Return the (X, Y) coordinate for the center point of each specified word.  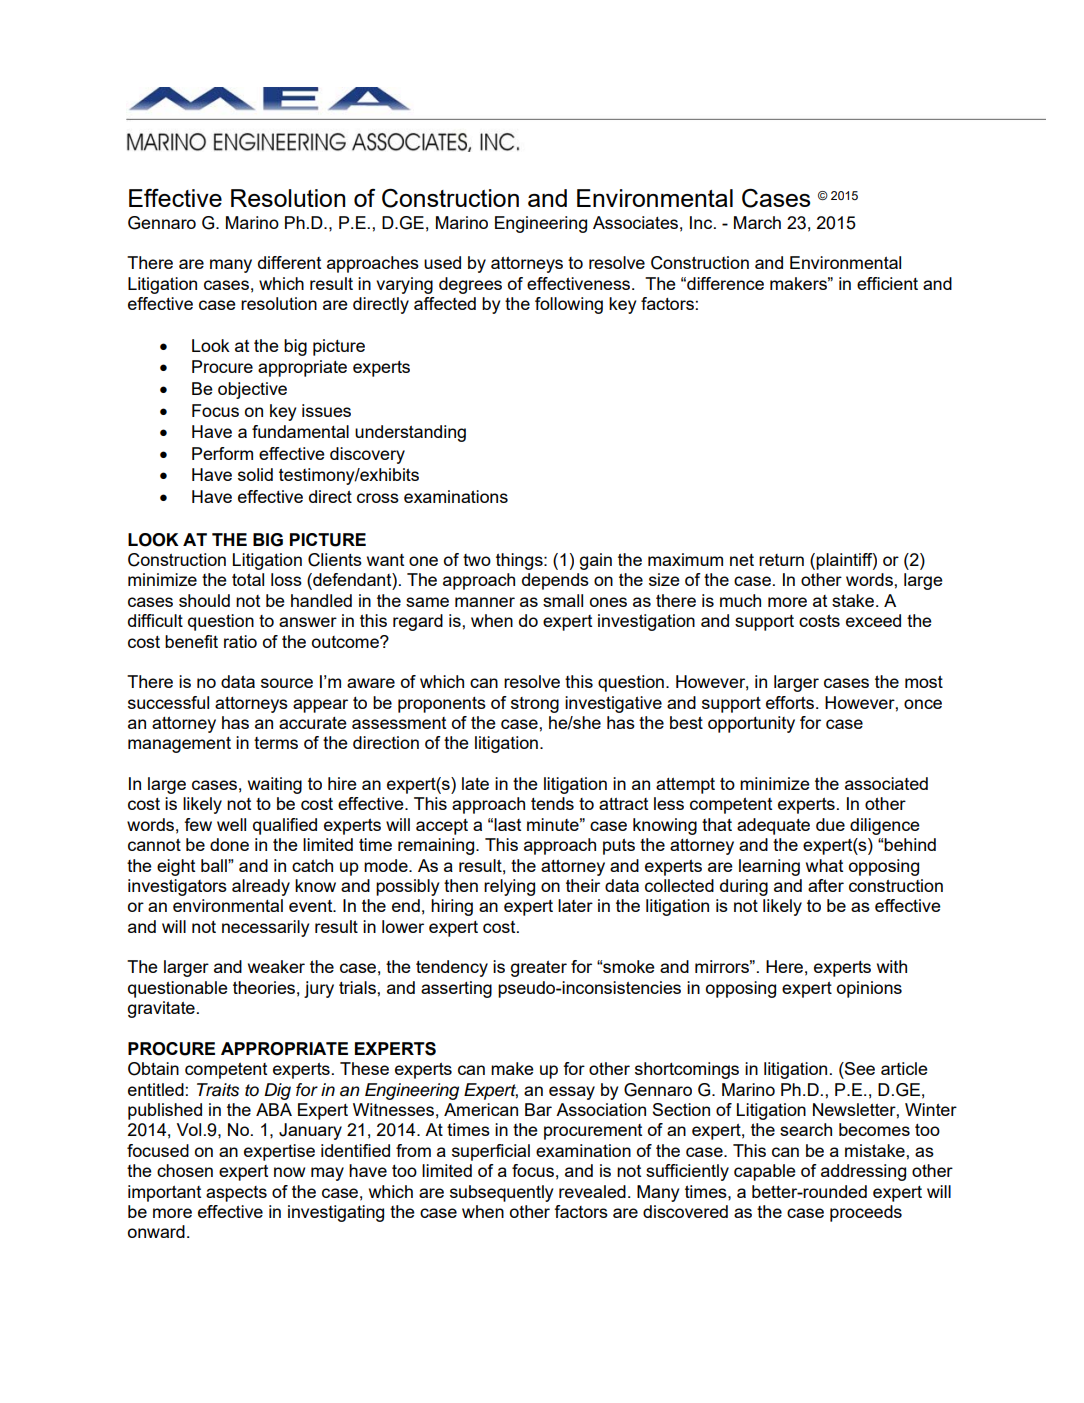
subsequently (501, 1193)
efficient (887, 283)
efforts (791, 702)
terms (276, 743)
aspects (236, 1194)
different (289, 262)
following (569, 305)
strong (535, 705)
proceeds (866, 1213)
